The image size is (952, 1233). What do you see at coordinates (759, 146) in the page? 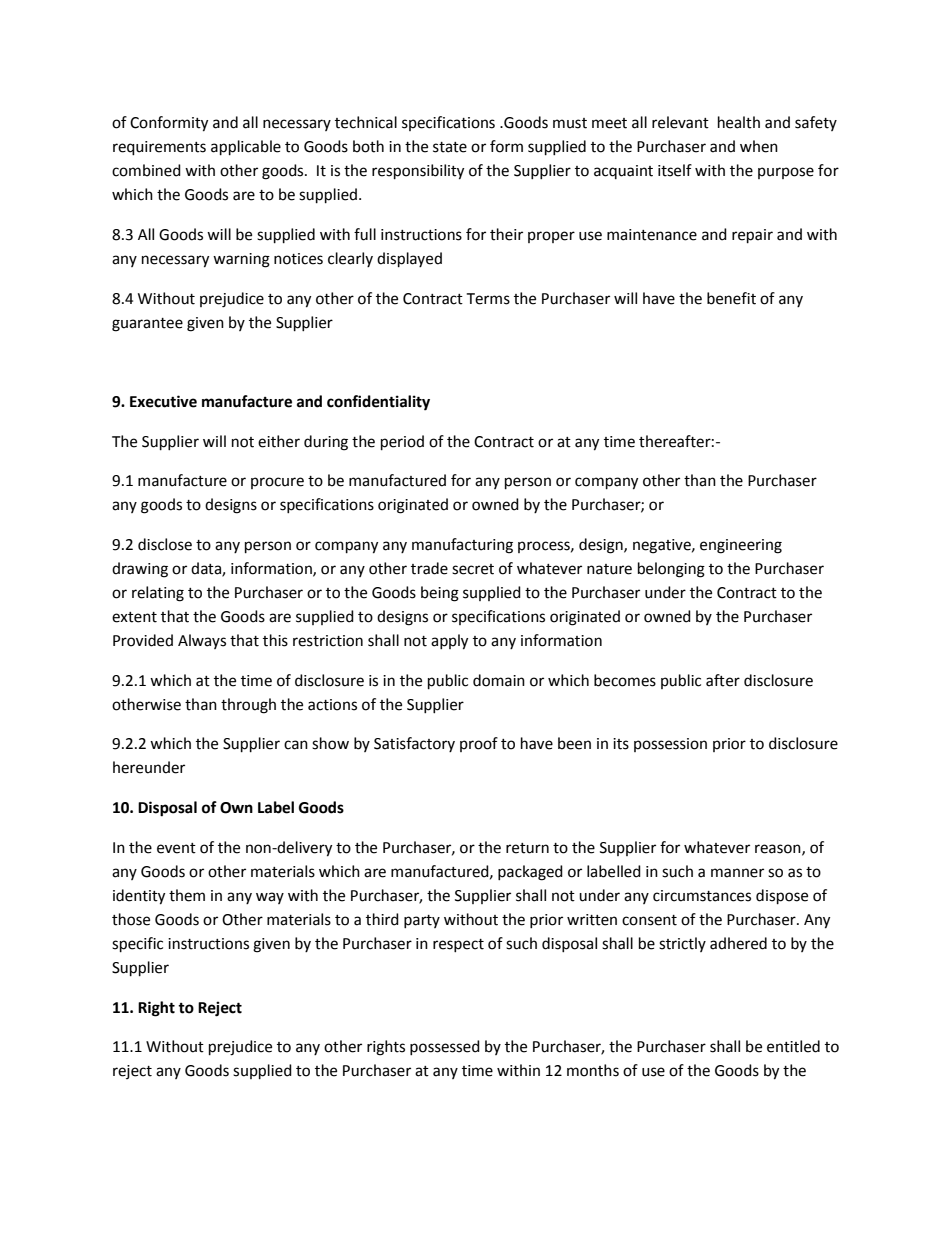
I see `when` at bounding box center [759, 146].
